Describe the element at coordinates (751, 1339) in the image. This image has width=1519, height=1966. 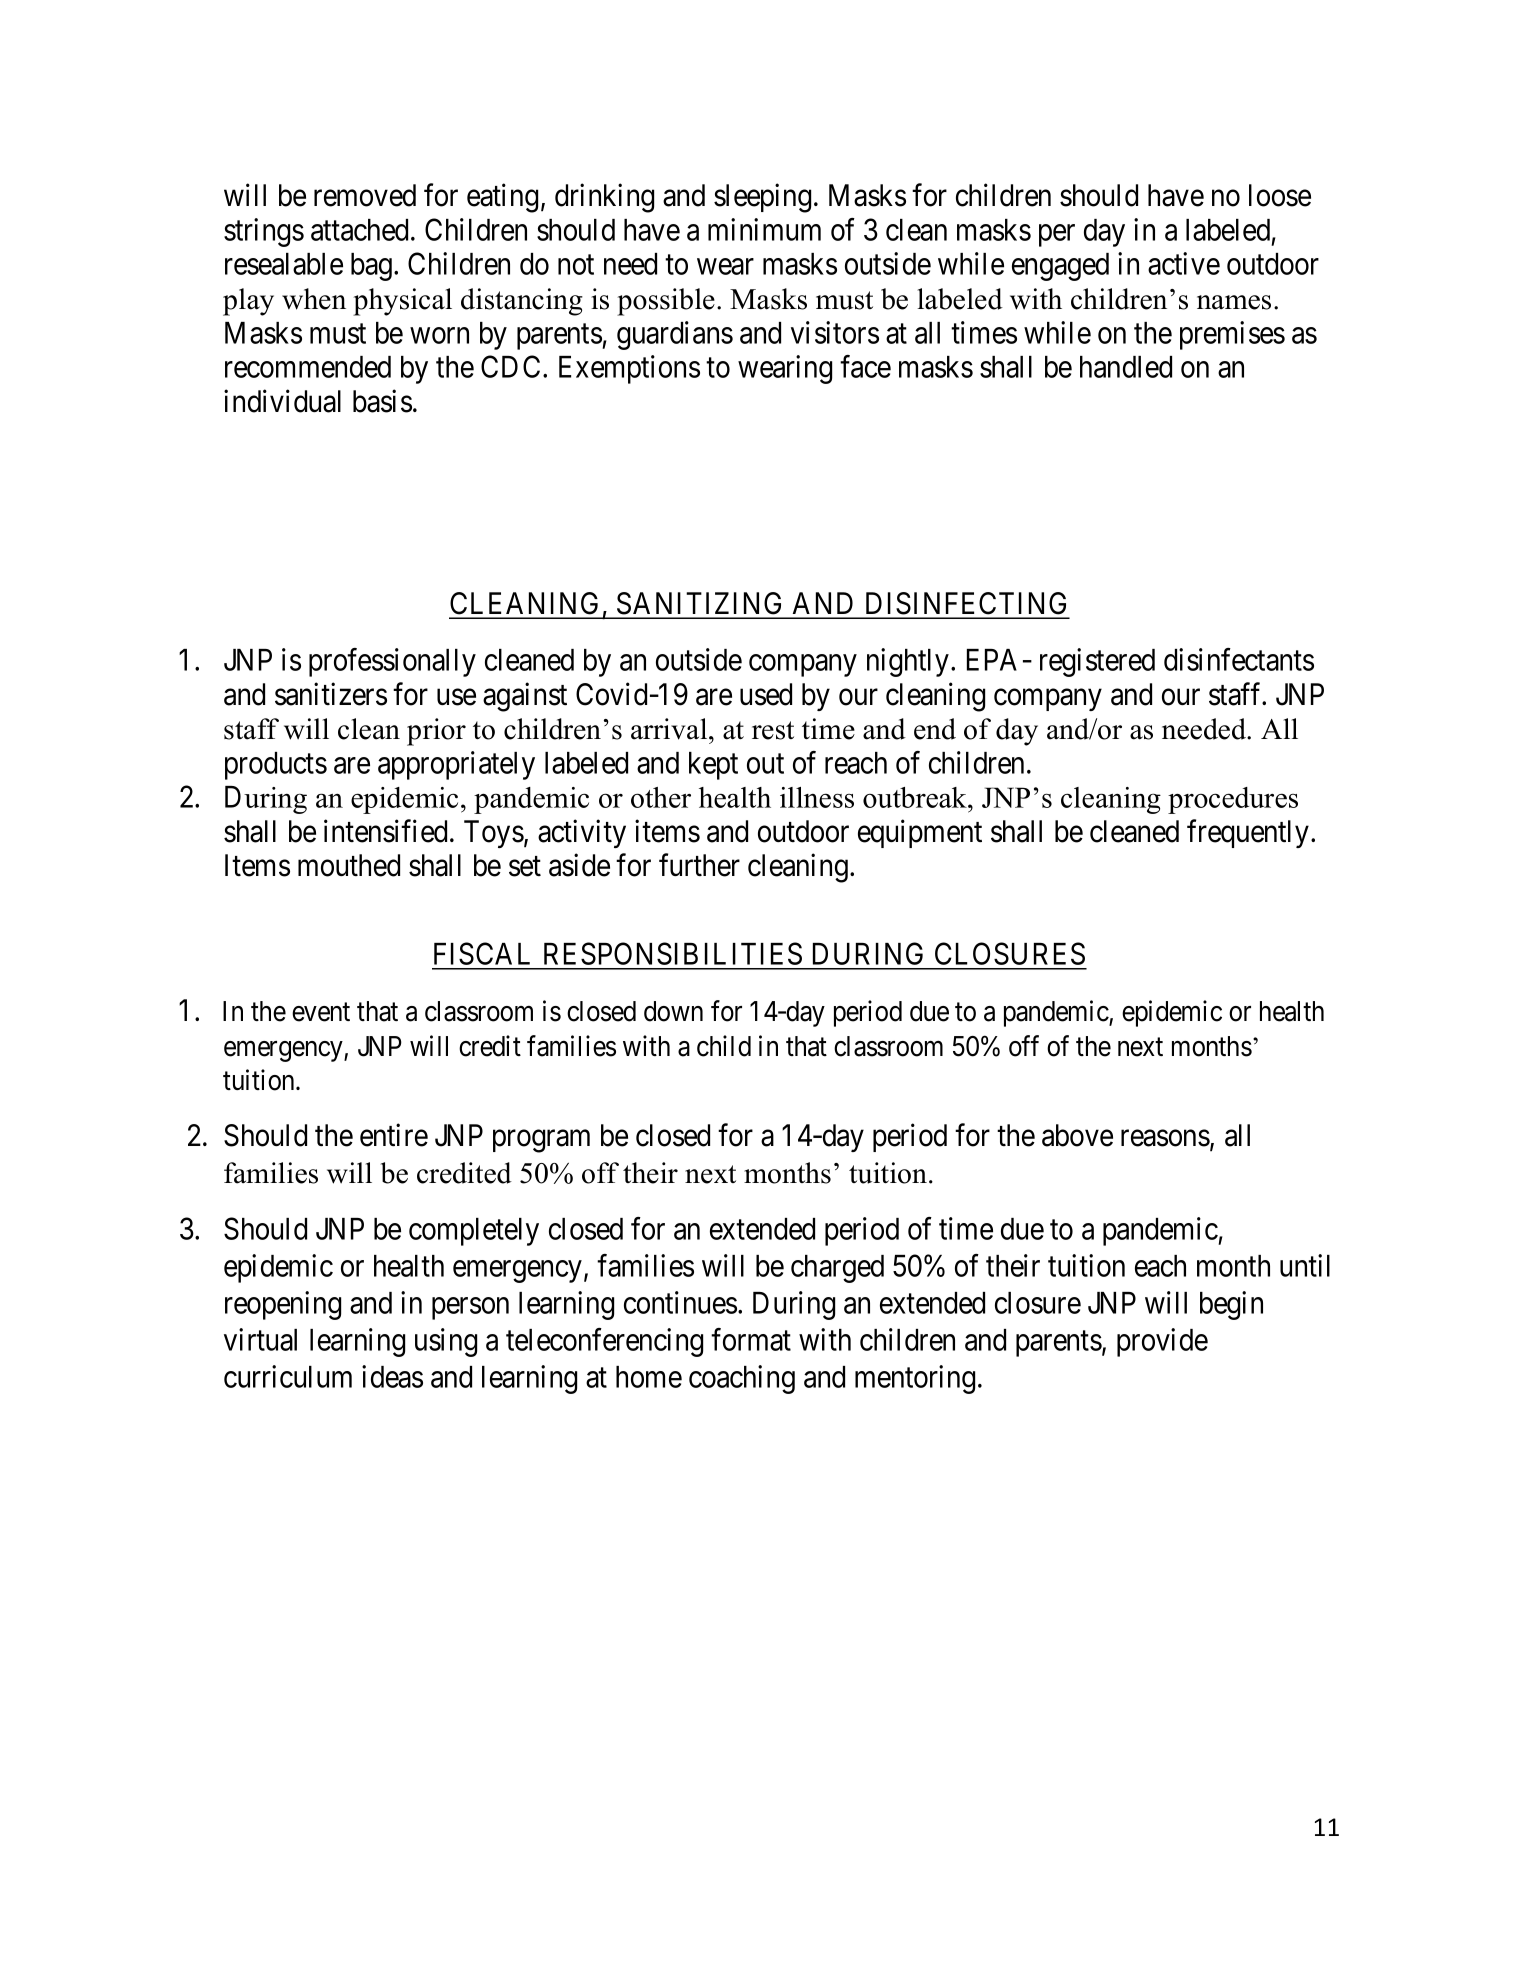
I see `format` at that location.
